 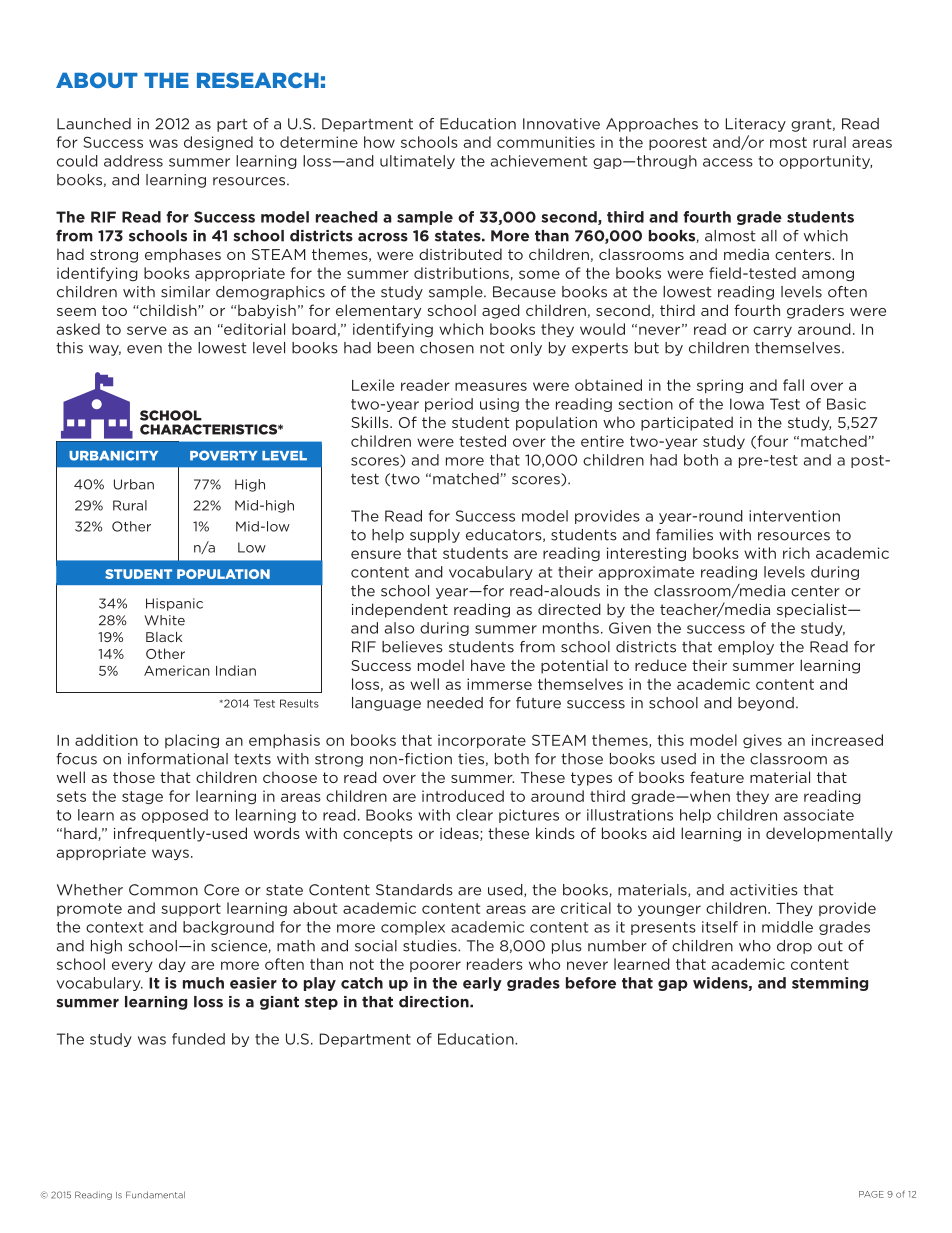 I want to click on middle, so click(x=787, y=927).
